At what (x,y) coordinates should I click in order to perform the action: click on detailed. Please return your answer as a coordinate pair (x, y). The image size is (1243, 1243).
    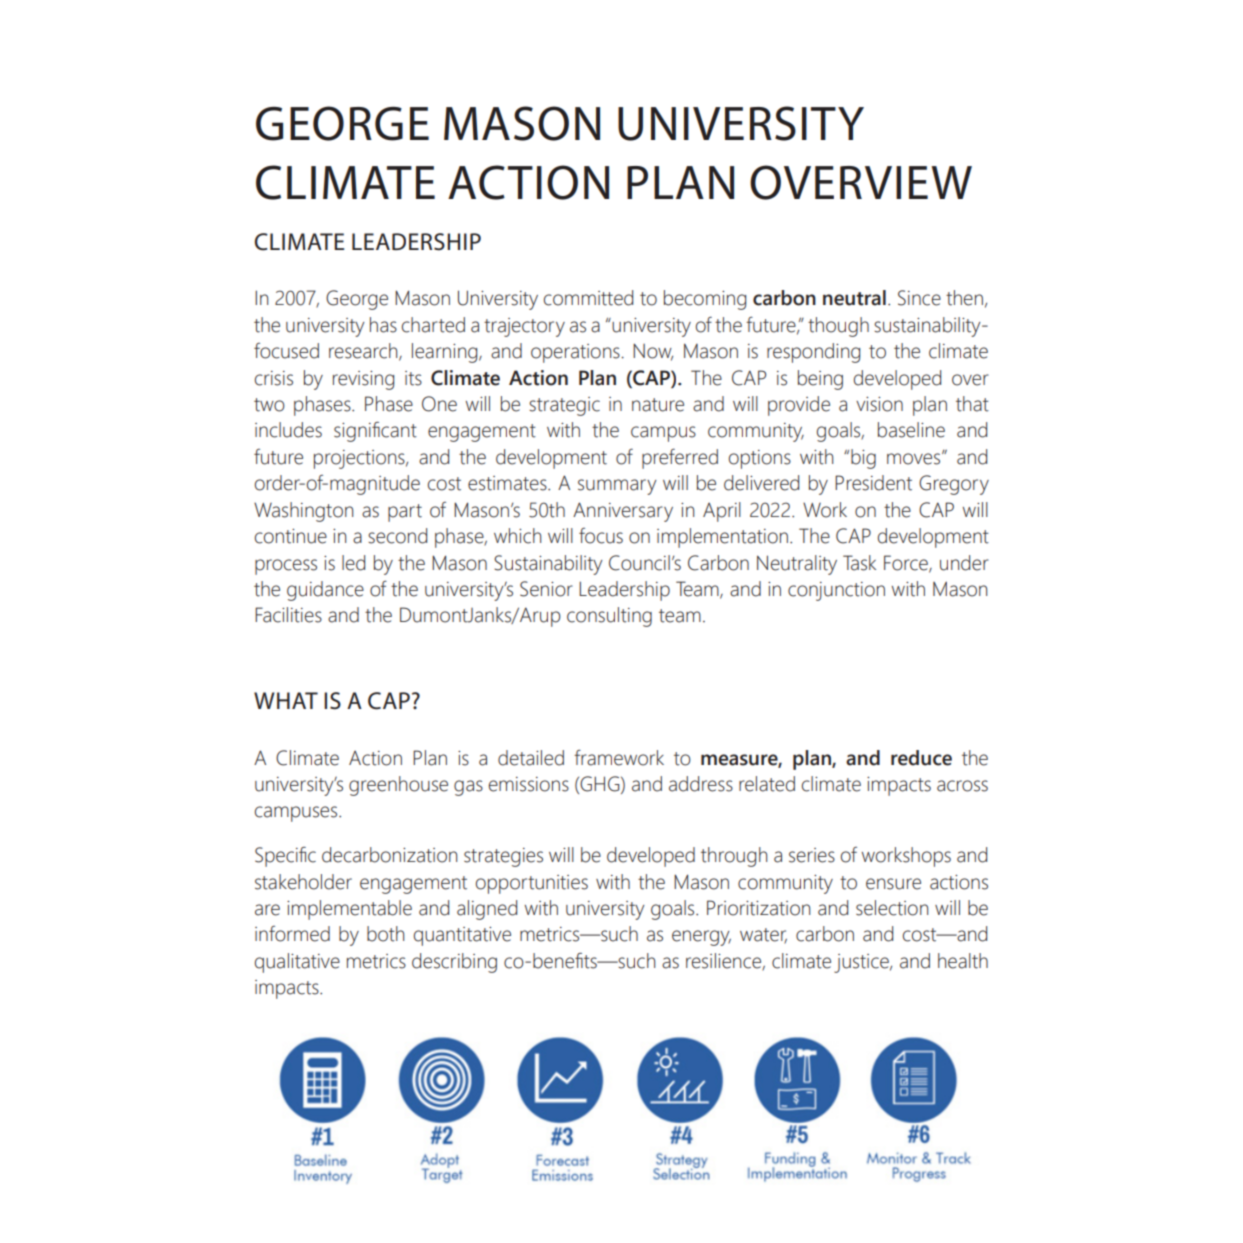
    Looking at the image, I should click on (531, 758).
